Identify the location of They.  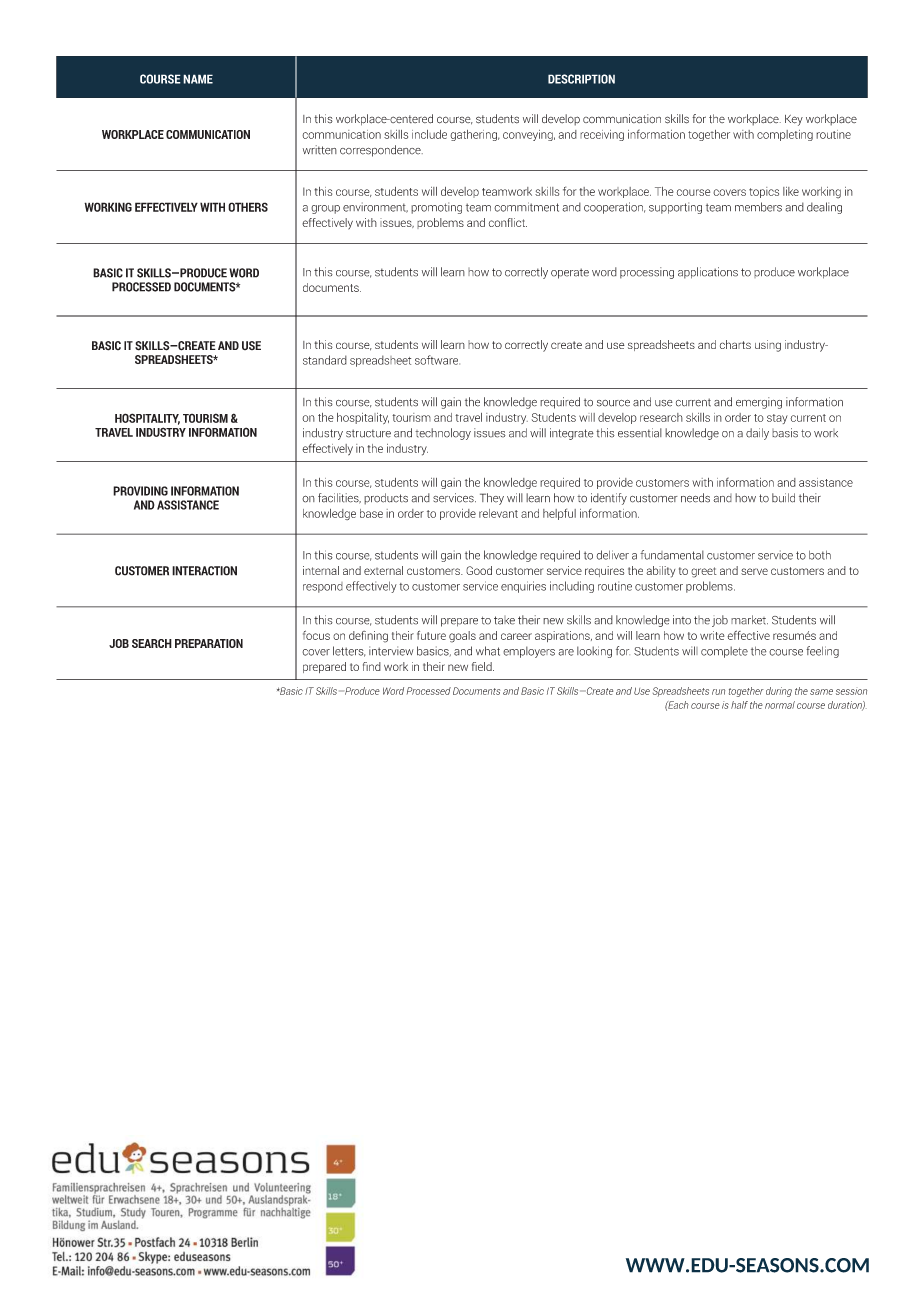
(492, 499).
